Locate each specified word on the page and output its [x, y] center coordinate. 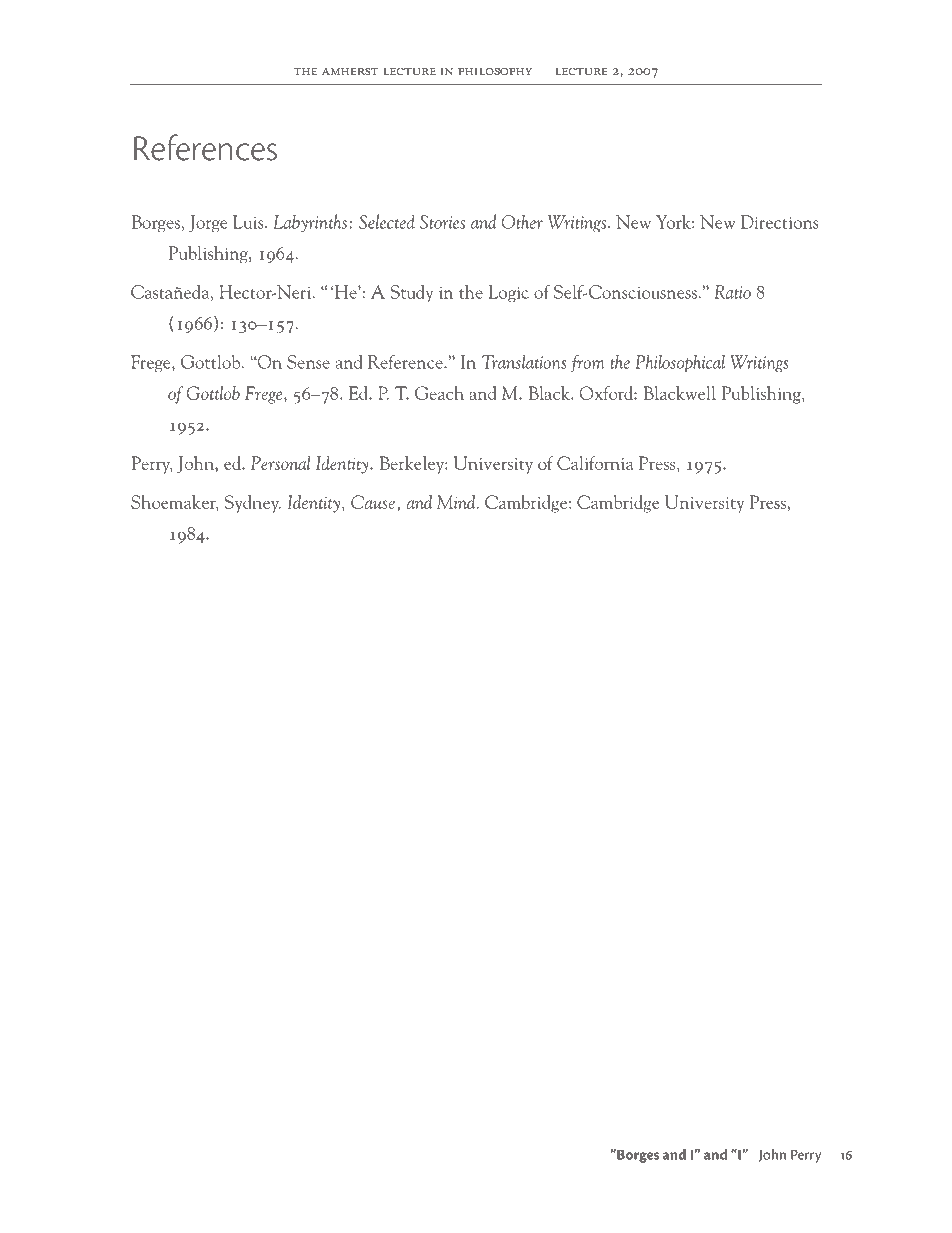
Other [522, 221]
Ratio [732, 292]
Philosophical [680, 364]
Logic [508, 293]
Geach [439, 393]
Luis [249, 222]
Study [411, 293]
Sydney [252, 504]
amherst [350, 71]
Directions [780, 222]
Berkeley [413, 465]
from [588, 364]
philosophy [495, 72]
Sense [308, 362]
